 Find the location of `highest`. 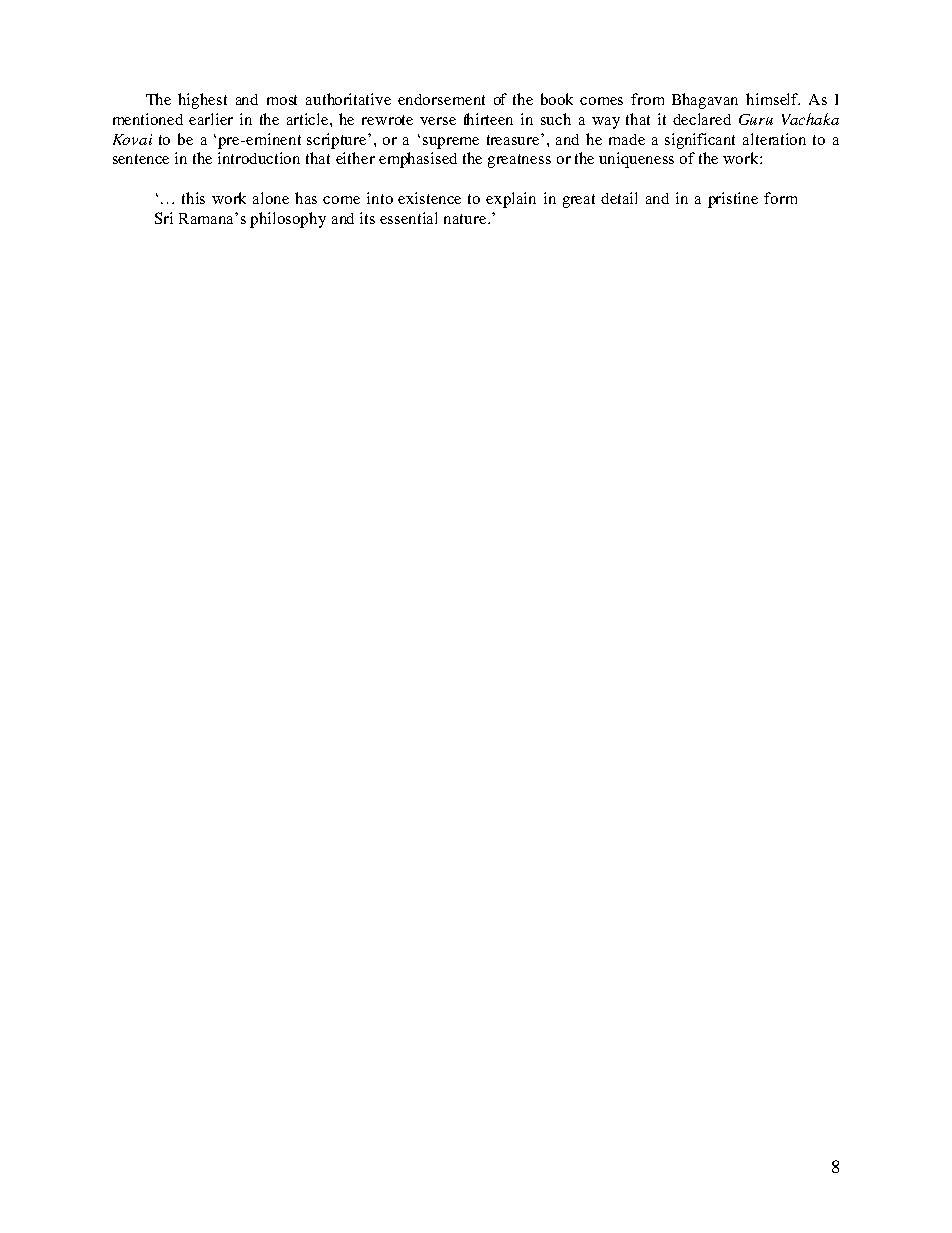

highest is located at coordinates (202, 101).
